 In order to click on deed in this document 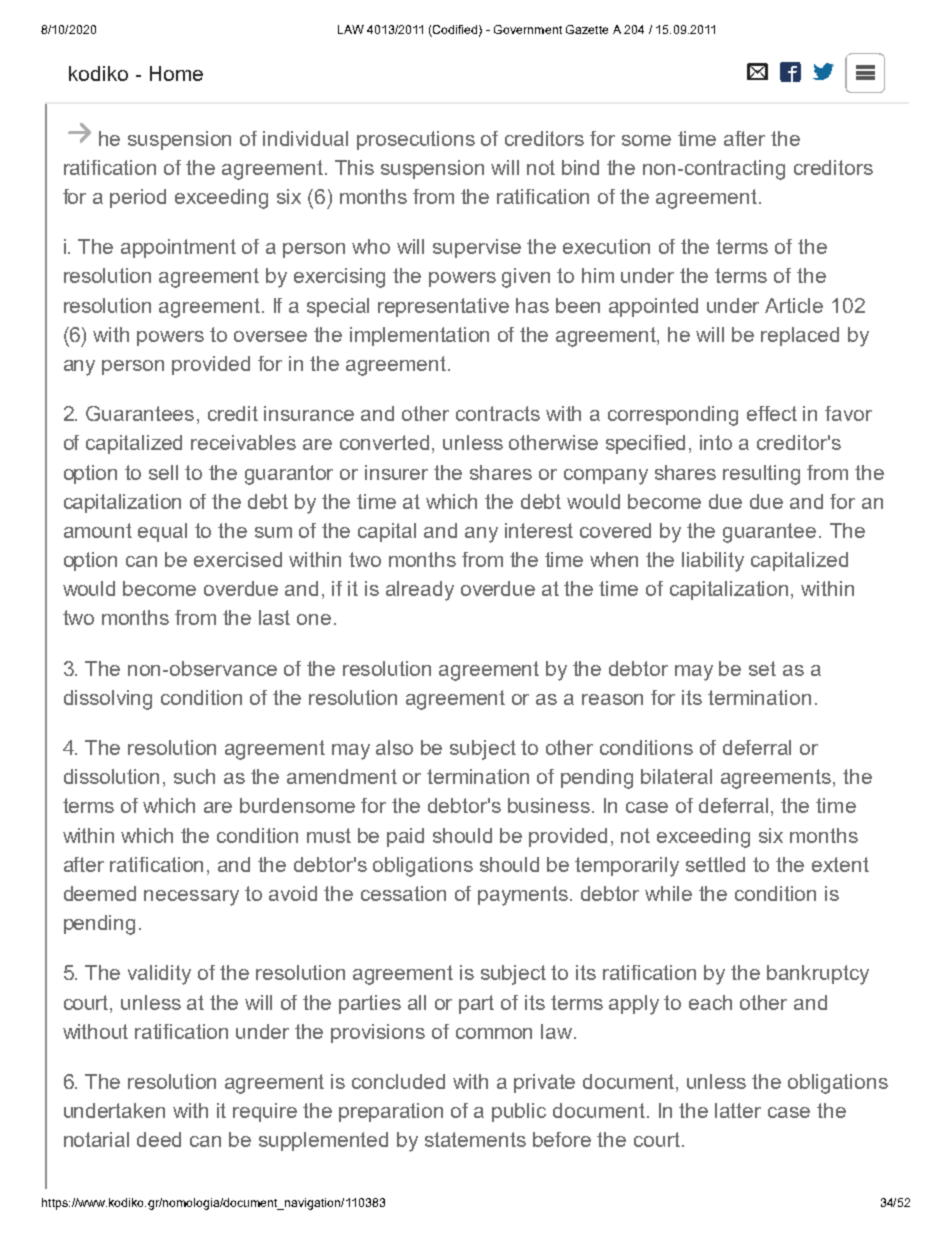, I will do `click(159, 1139)`.
